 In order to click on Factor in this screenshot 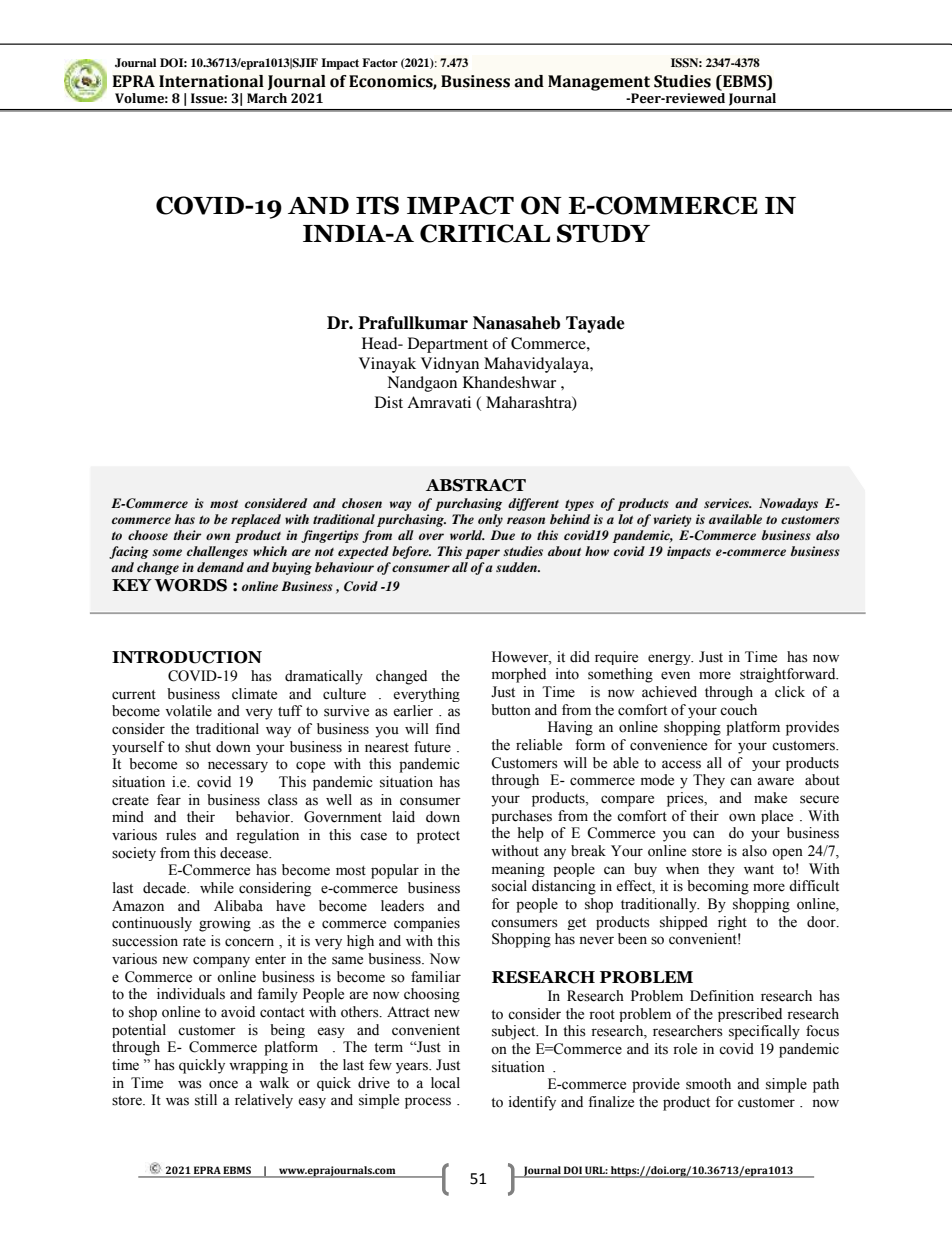, I will do `click(380, 62)`.
